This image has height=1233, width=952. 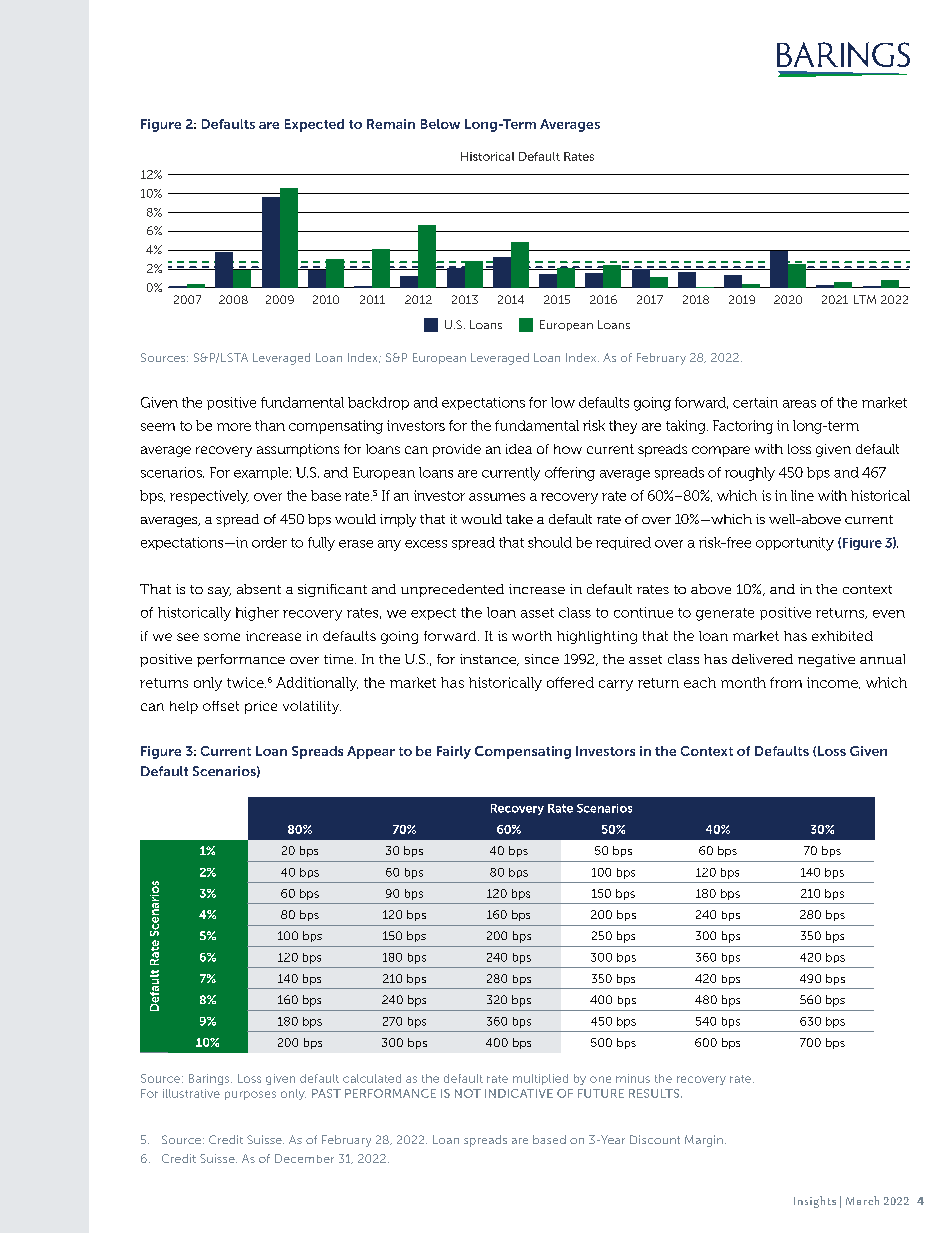 What do you see at coordinates (815, 1202) in the image?
I see `Insights` at bounding box center [815, 1202].
